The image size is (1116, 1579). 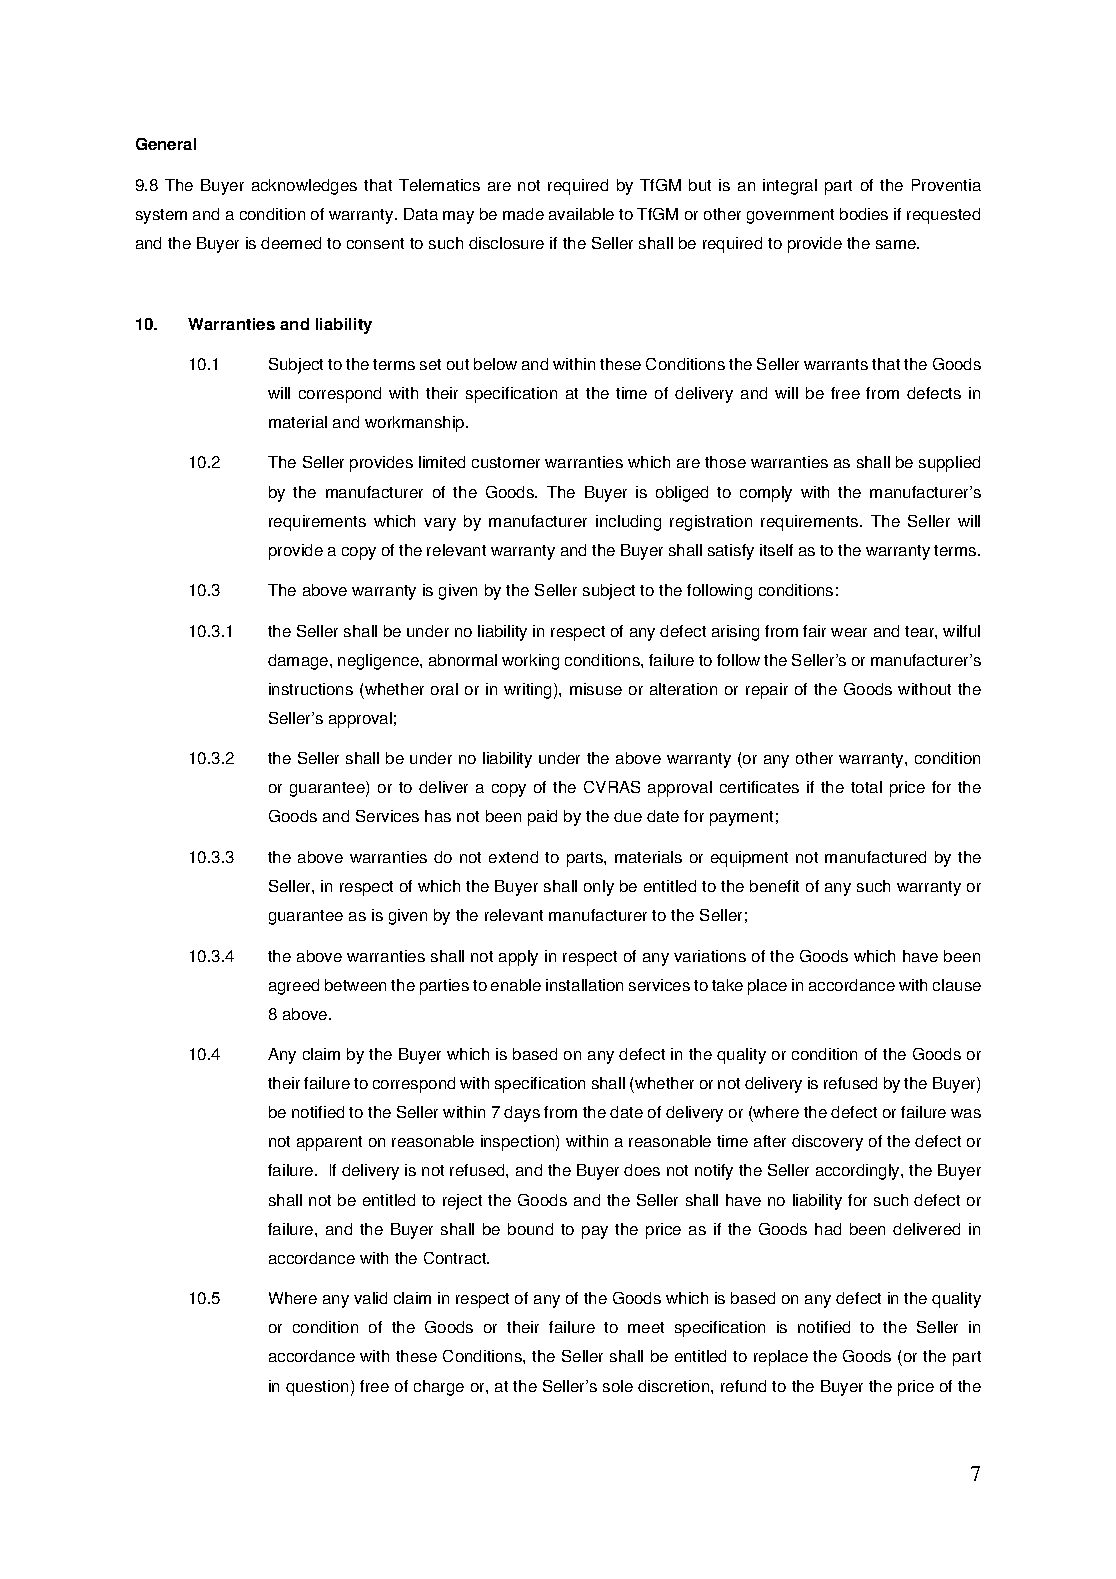 What do you see at coordinates (743, 1386) in the screenshot?
I see `refund` at bounding box center [743, 1386].
